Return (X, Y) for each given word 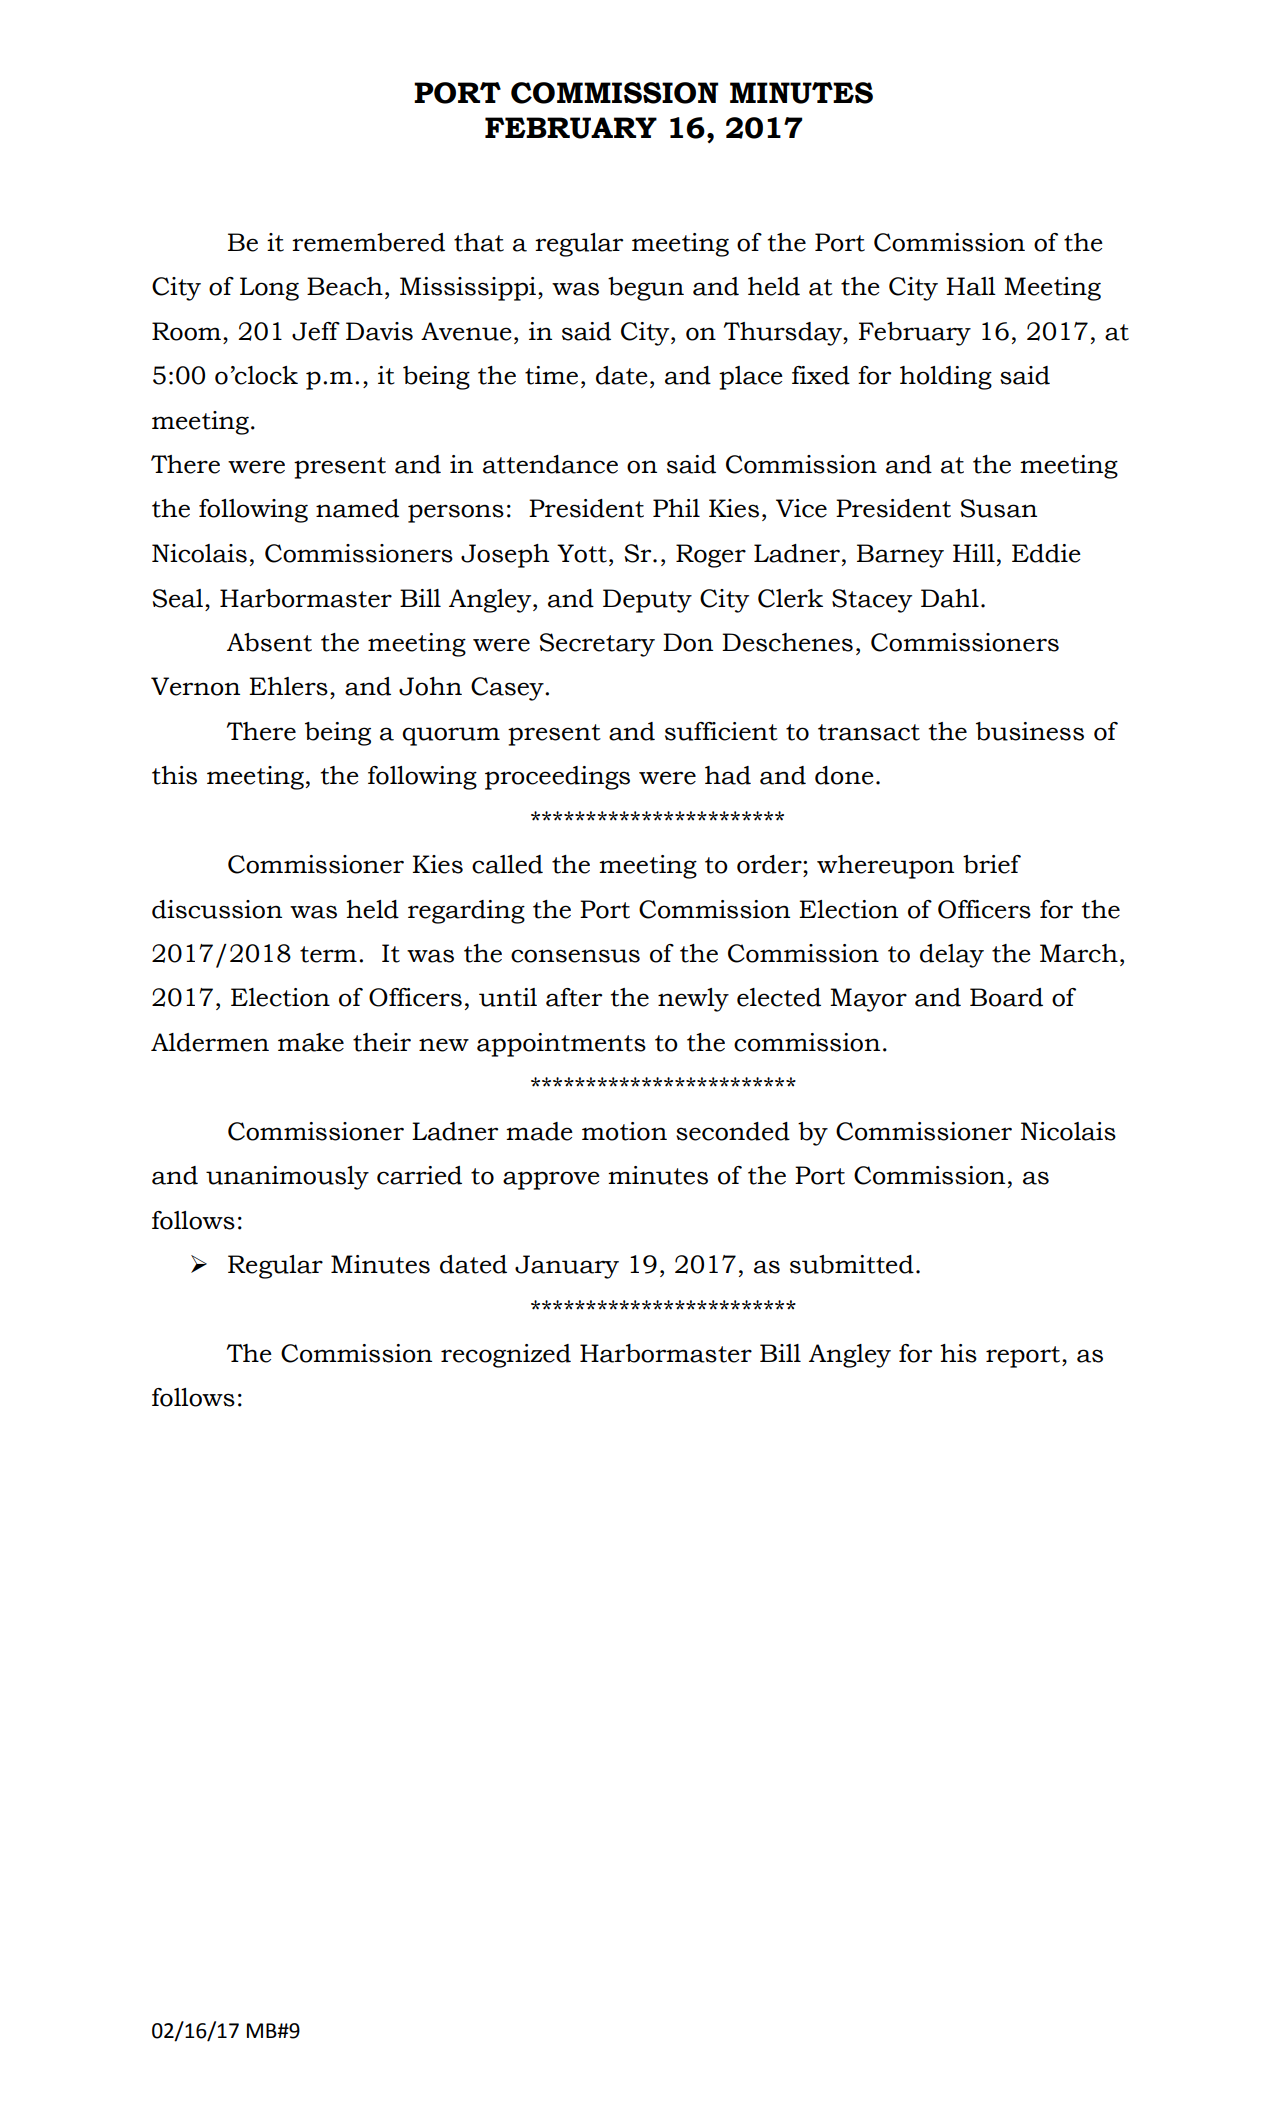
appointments (561, 1045)
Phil (676, 508)
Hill (974, 553)
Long (269, 289)
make (311, 1042)
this (174, 775)
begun (646, 289)
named (357, 508)
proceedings (557, 778)
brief (992, 864)
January (567, 1267)
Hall (971, 286)
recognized (506, 1356)
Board (1006, 997)
